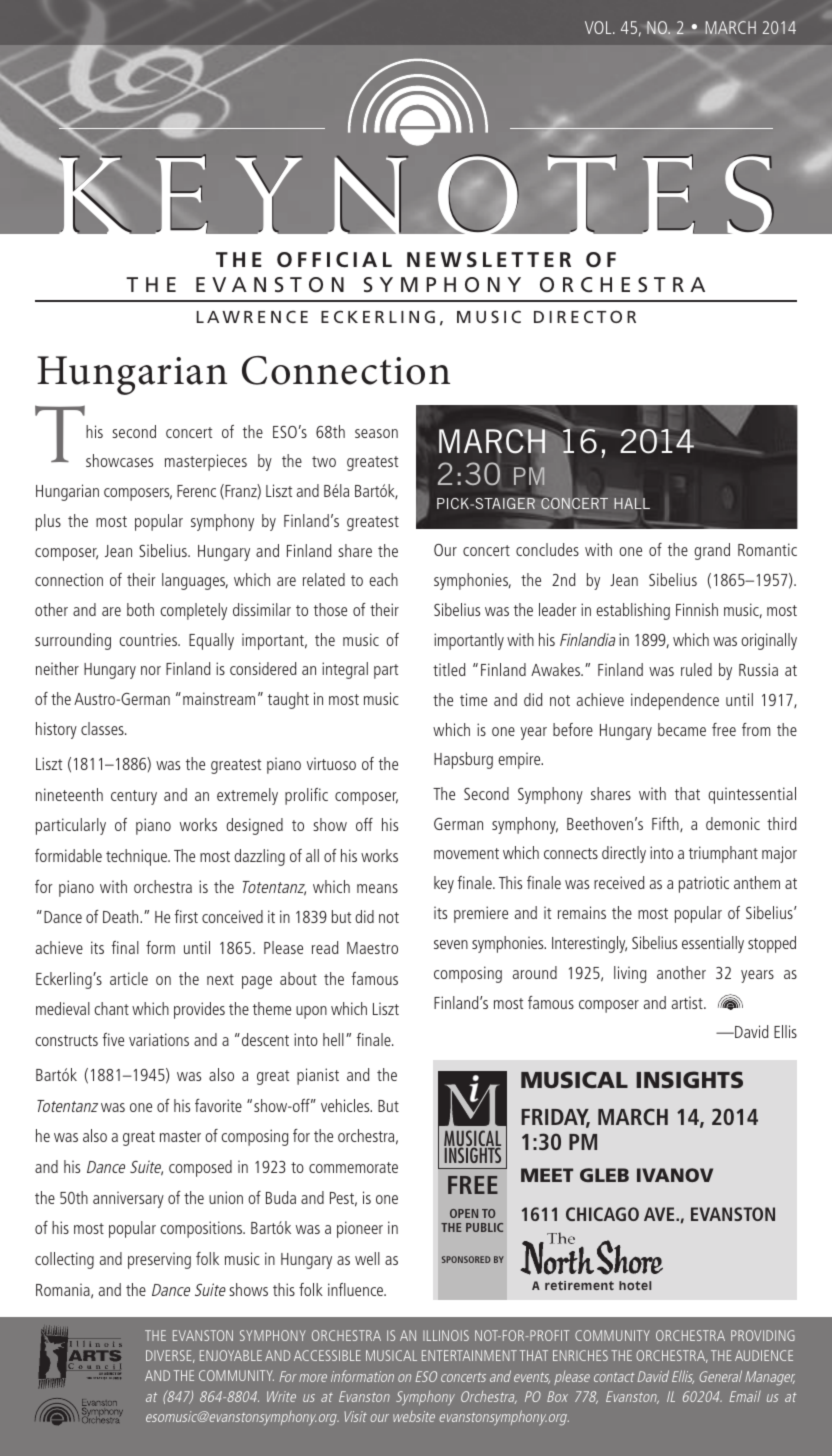  Describe the element at coordinates (449, 669) in the screenshot. I see `titled` at that location.
